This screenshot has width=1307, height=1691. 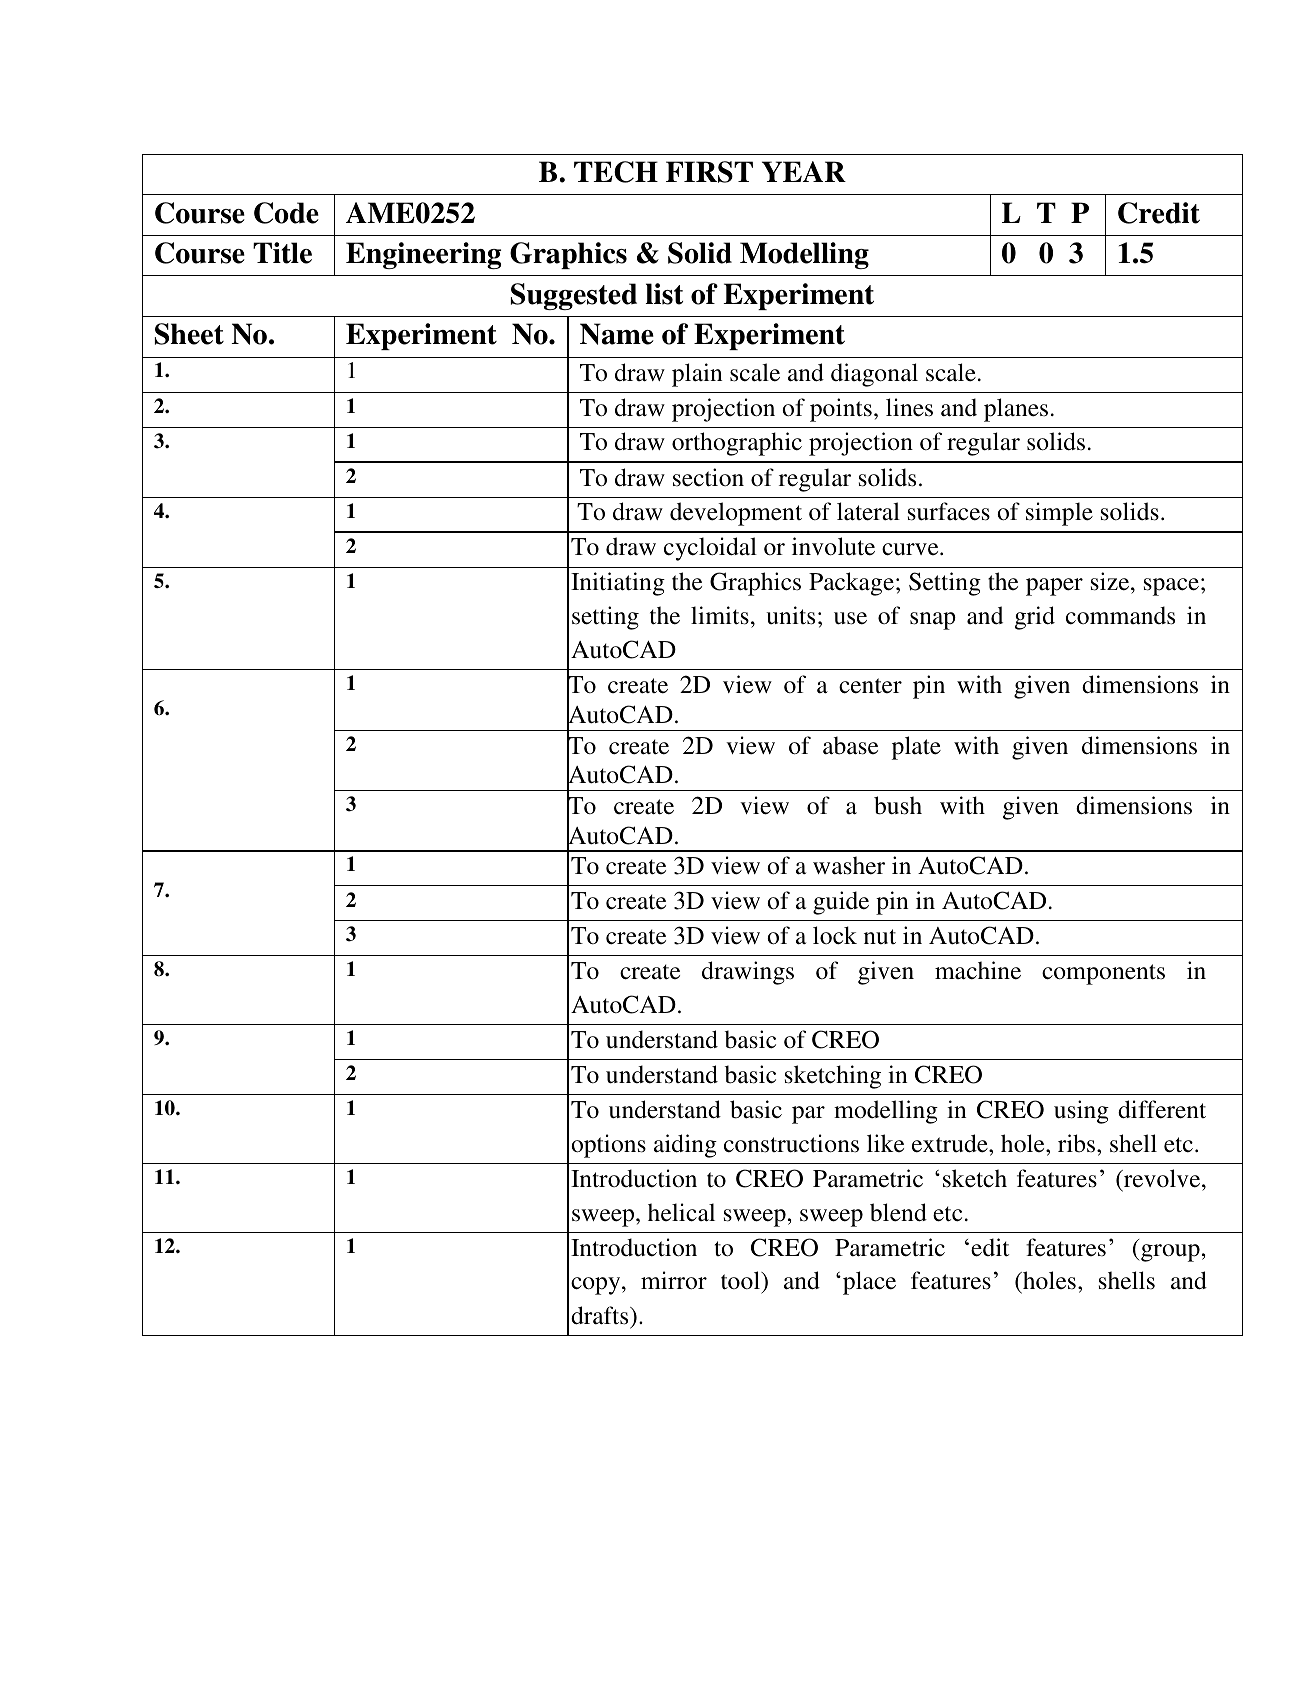 I want to click on YEAR, so click(x=804, y=171).
